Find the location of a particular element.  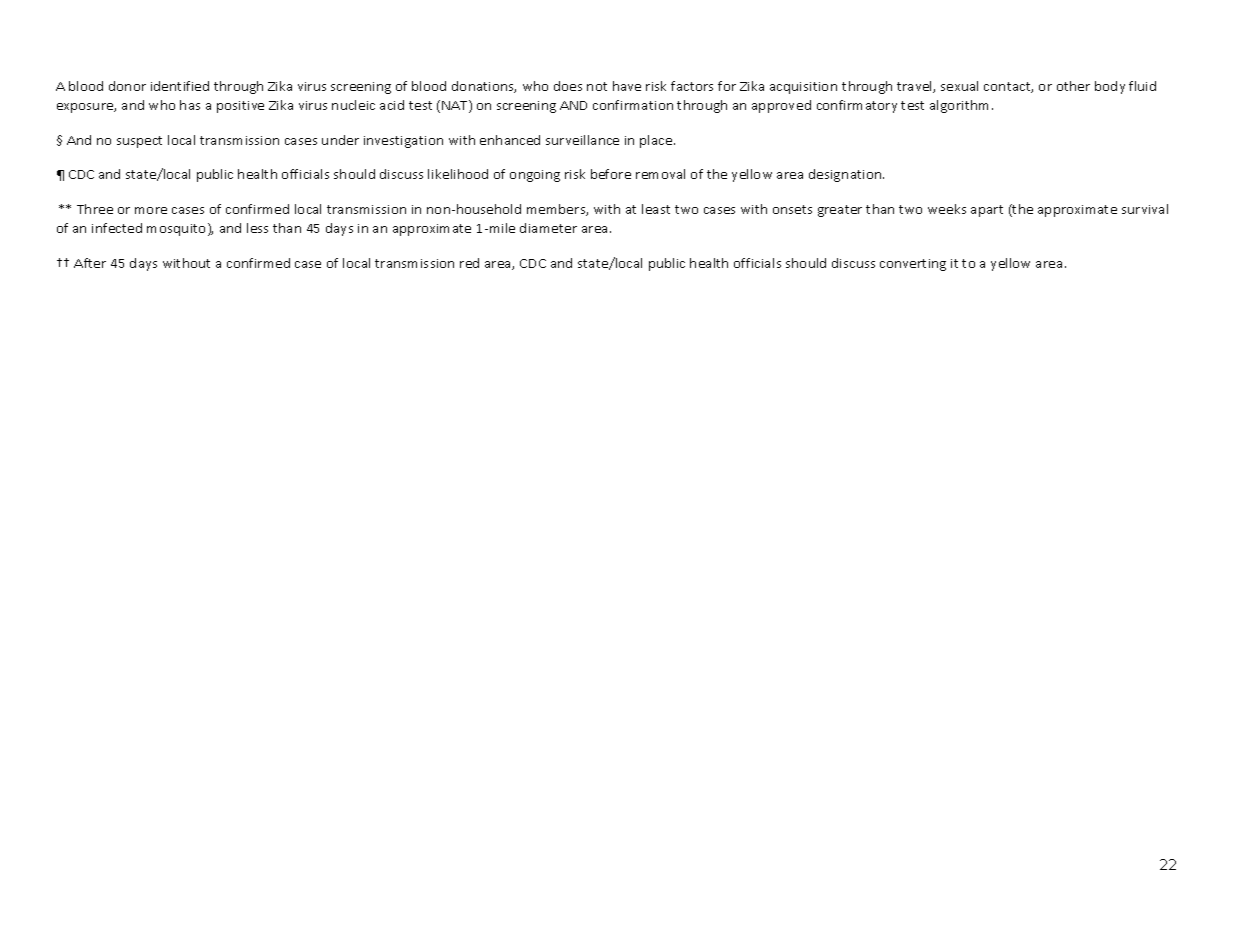

contact is located at coordinates (1008, 87).
